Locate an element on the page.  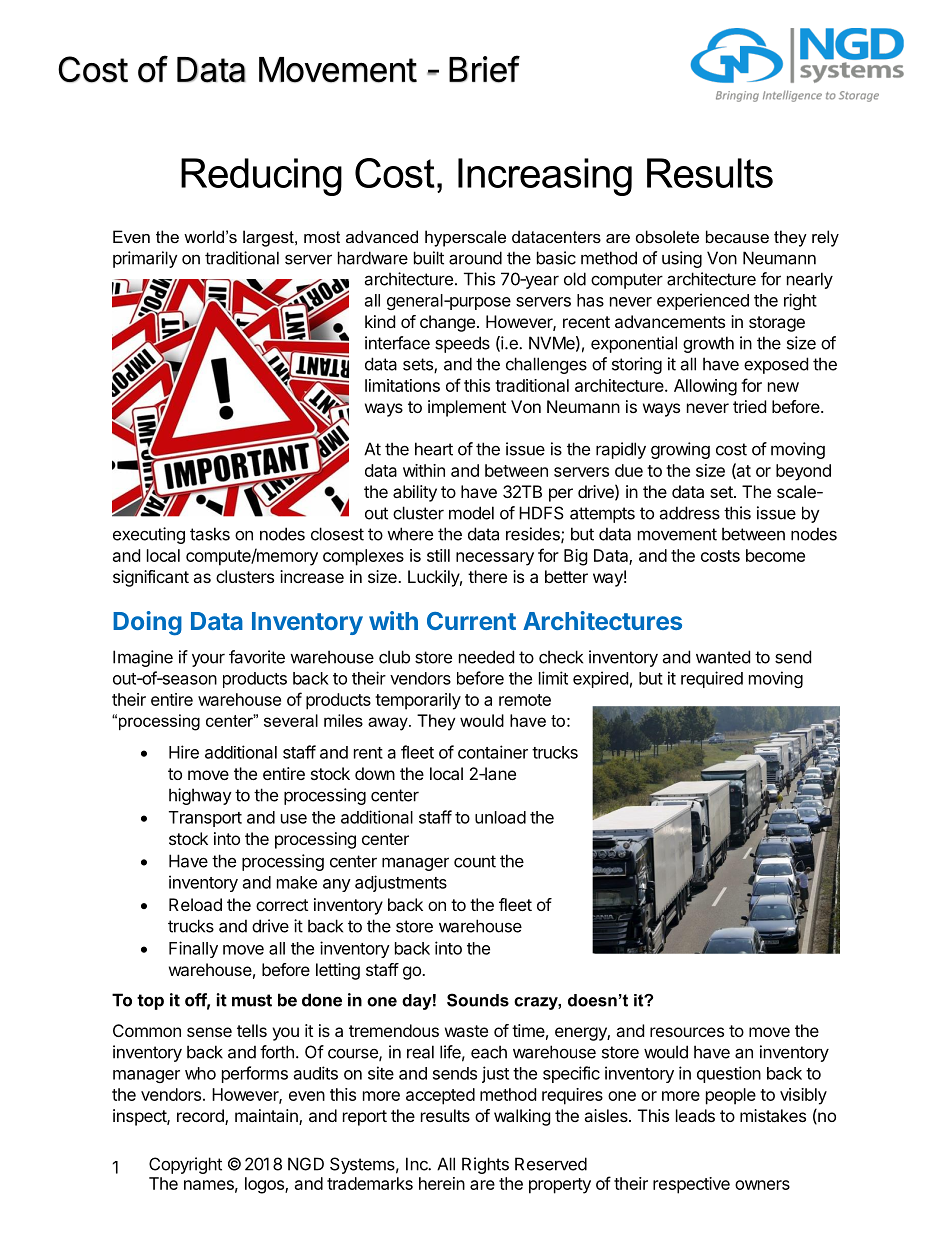
Reducing is located at coordinates (261, 177).
